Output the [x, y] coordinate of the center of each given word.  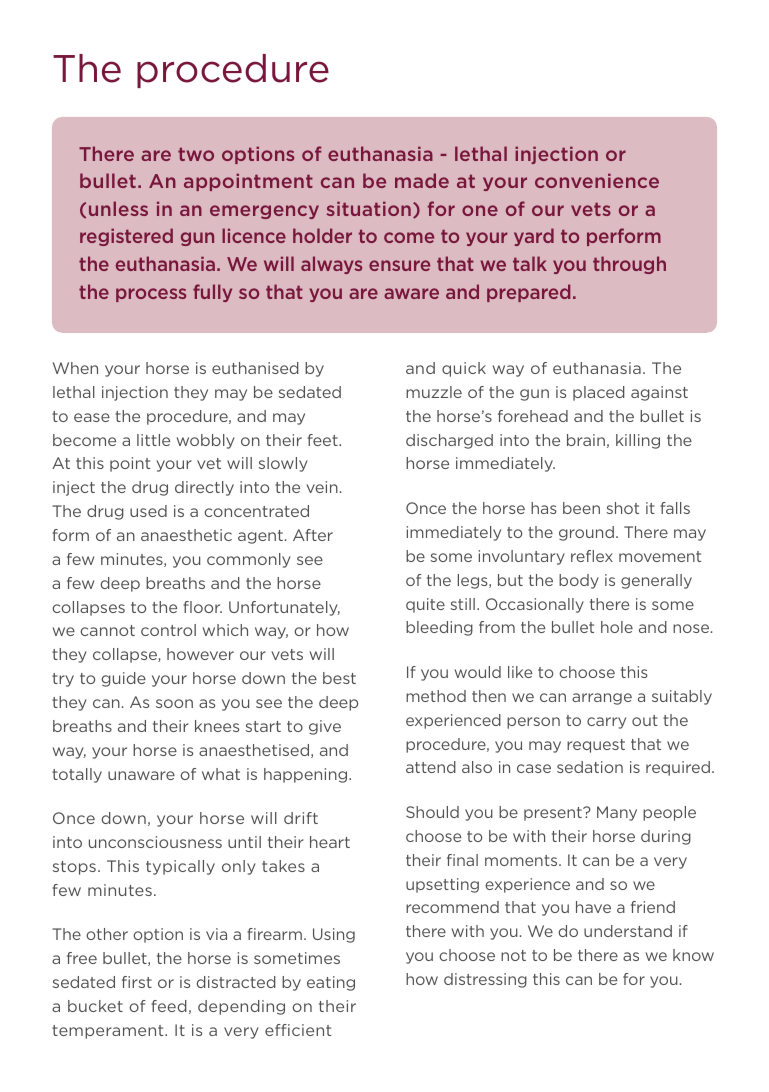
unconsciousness [155, 842]
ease [92, 417]
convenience [597, 181]
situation [368, 209]
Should [432, 812]
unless [118, 208]
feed [169, 1006]
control [168, 630]
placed [599, 393]
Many [617, 813]
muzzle [434, 392]
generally [656, 581]
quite [425, 605]
